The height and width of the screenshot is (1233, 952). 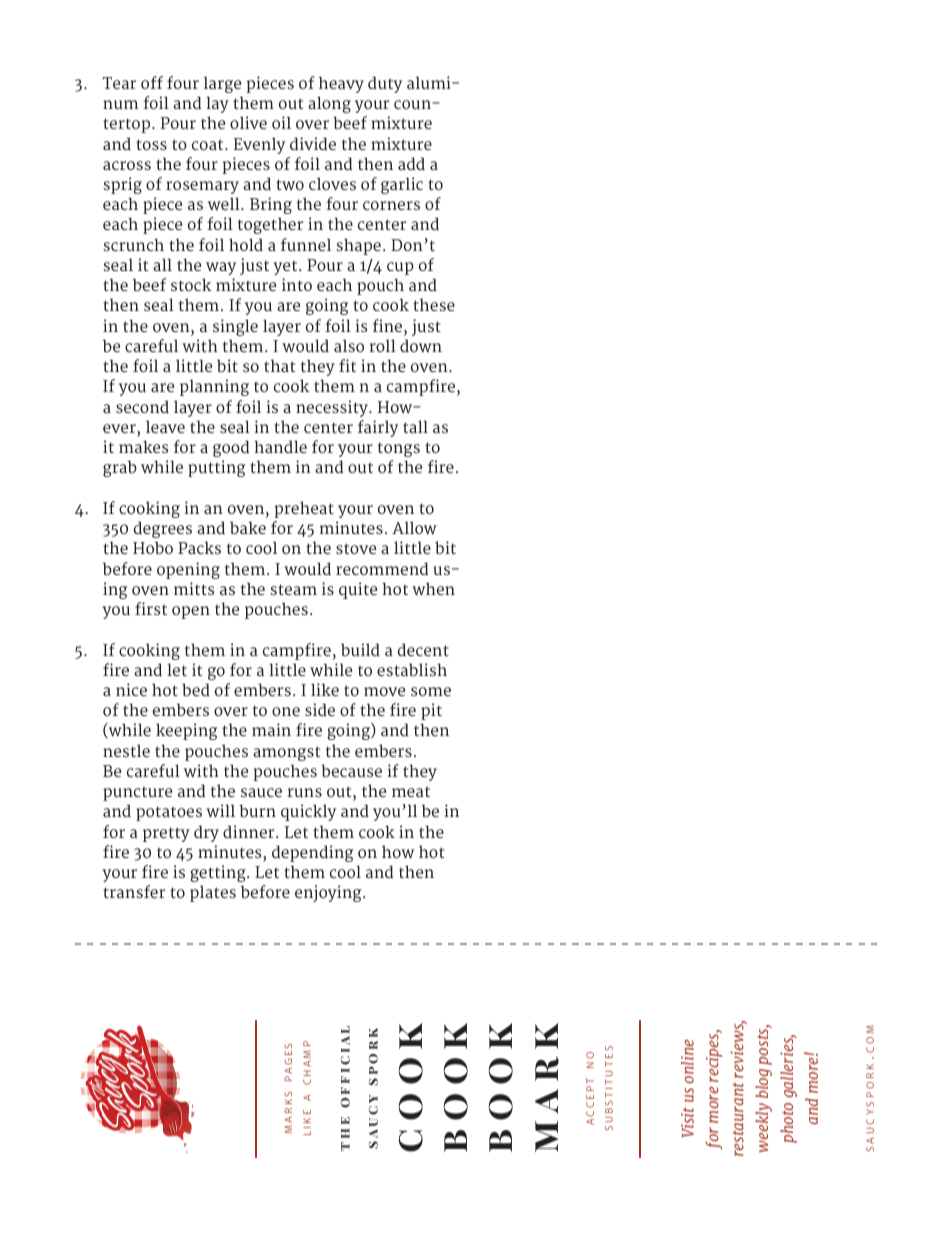 What do you see at coordinates (411, 791) in the screenshot?
I see `meat` at bounding box center [411, 791].
